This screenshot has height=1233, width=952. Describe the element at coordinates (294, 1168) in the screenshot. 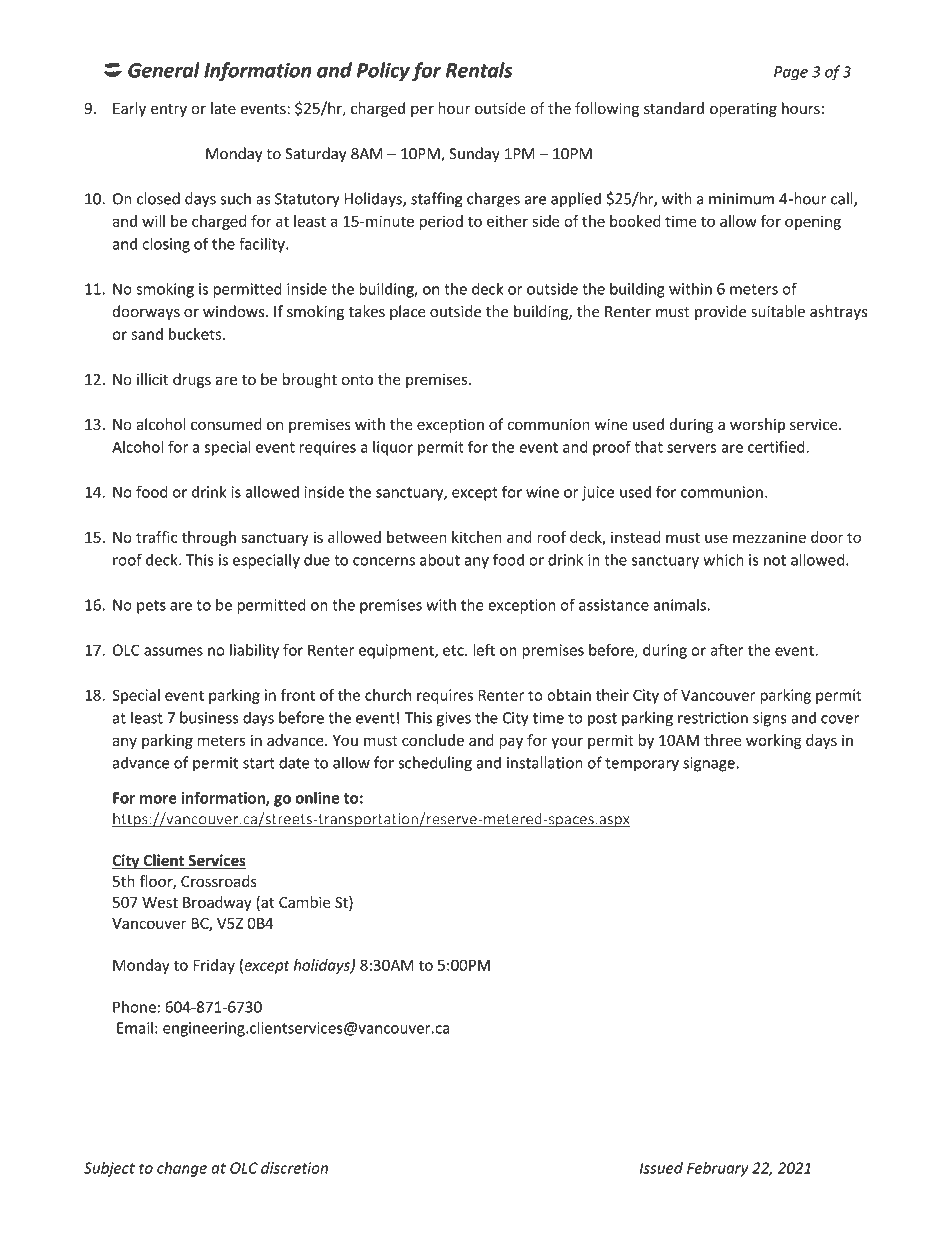

I see `discretion` at that location.
